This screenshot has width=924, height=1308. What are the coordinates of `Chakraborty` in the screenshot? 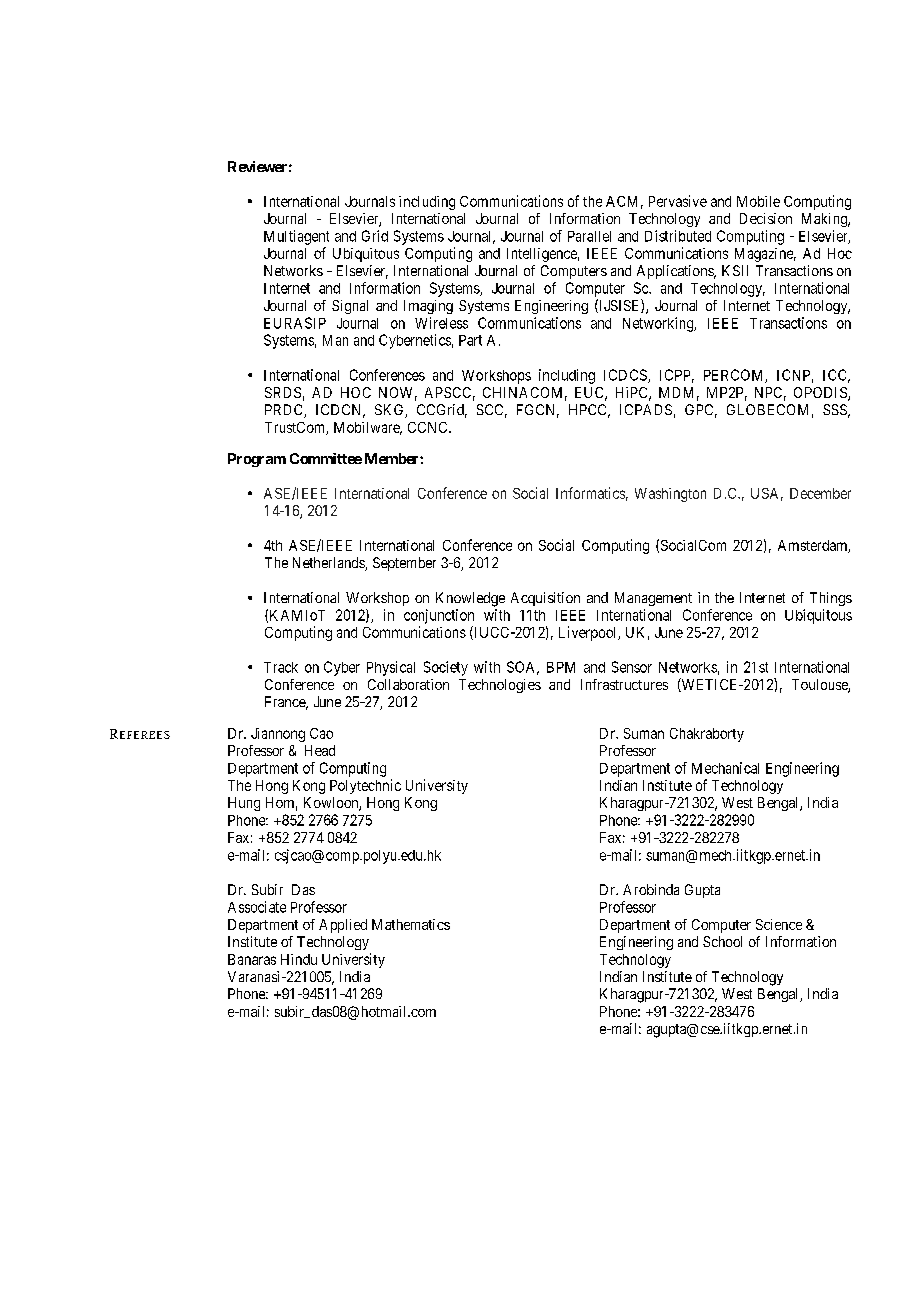 It's located at (707, 735).
